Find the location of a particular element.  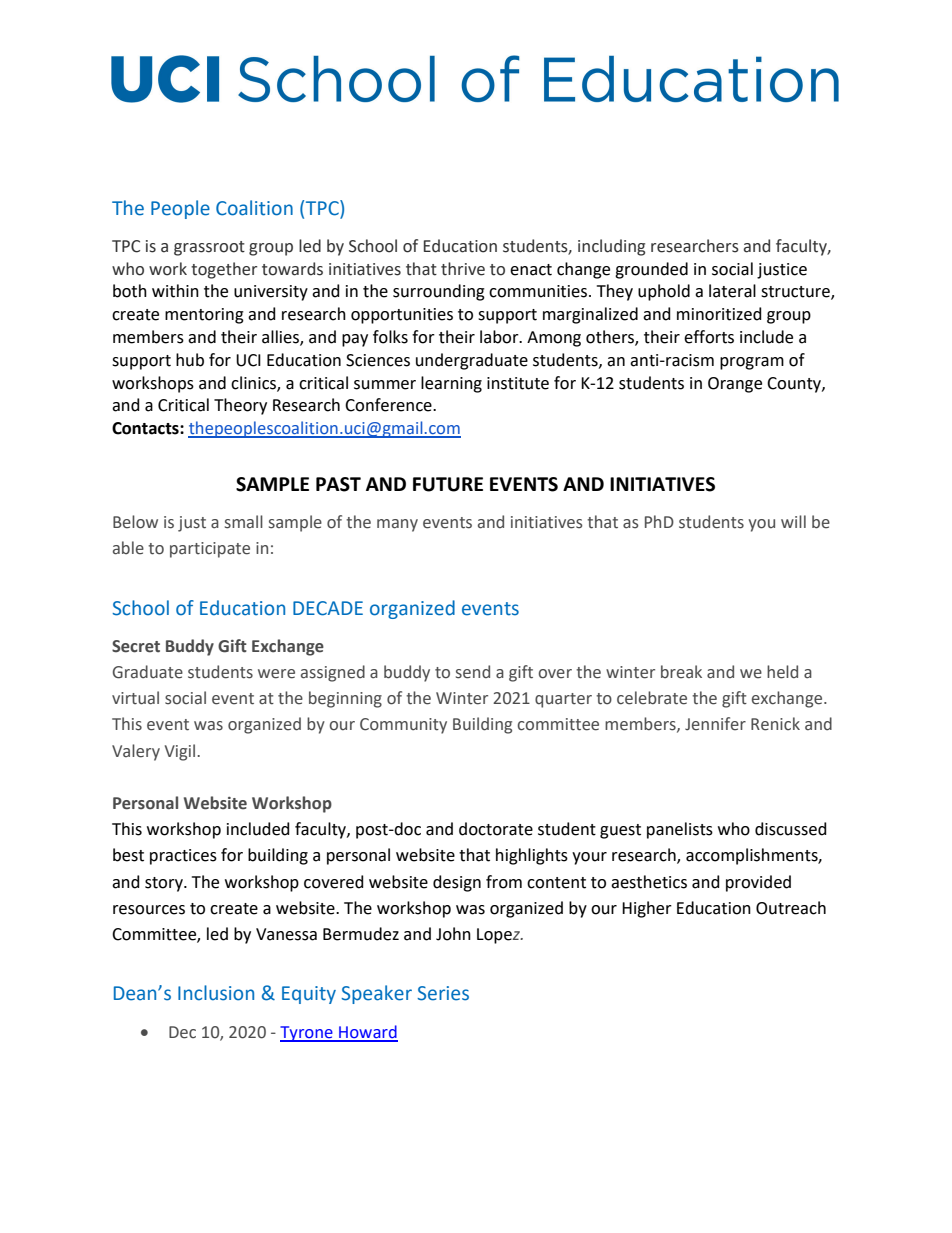

Higher is located at coordinates (647, 909).
